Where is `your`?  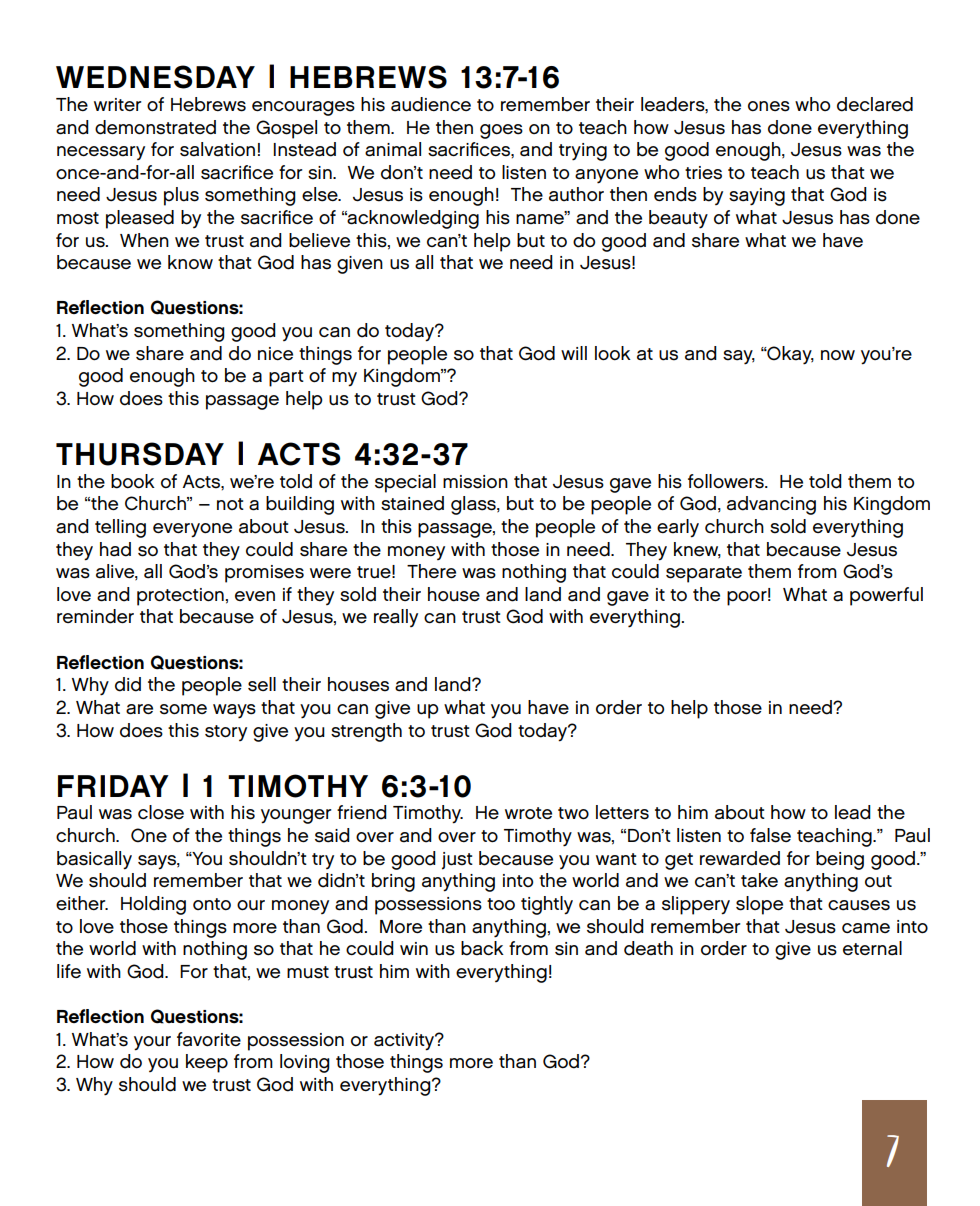 your is located at coordinates (152, 1043).
